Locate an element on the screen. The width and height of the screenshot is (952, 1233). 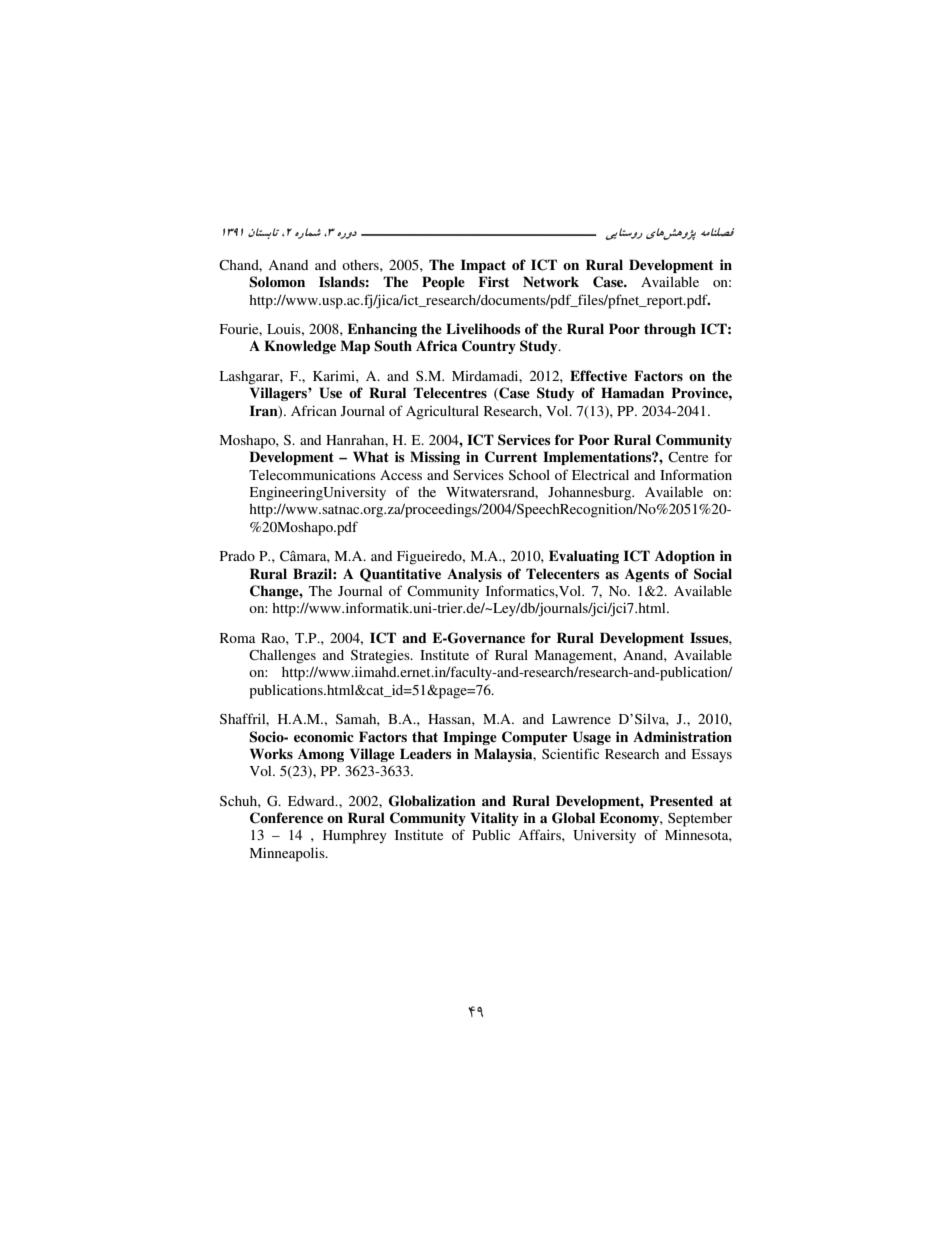
Vitality is located at coordinates (494, 819).
